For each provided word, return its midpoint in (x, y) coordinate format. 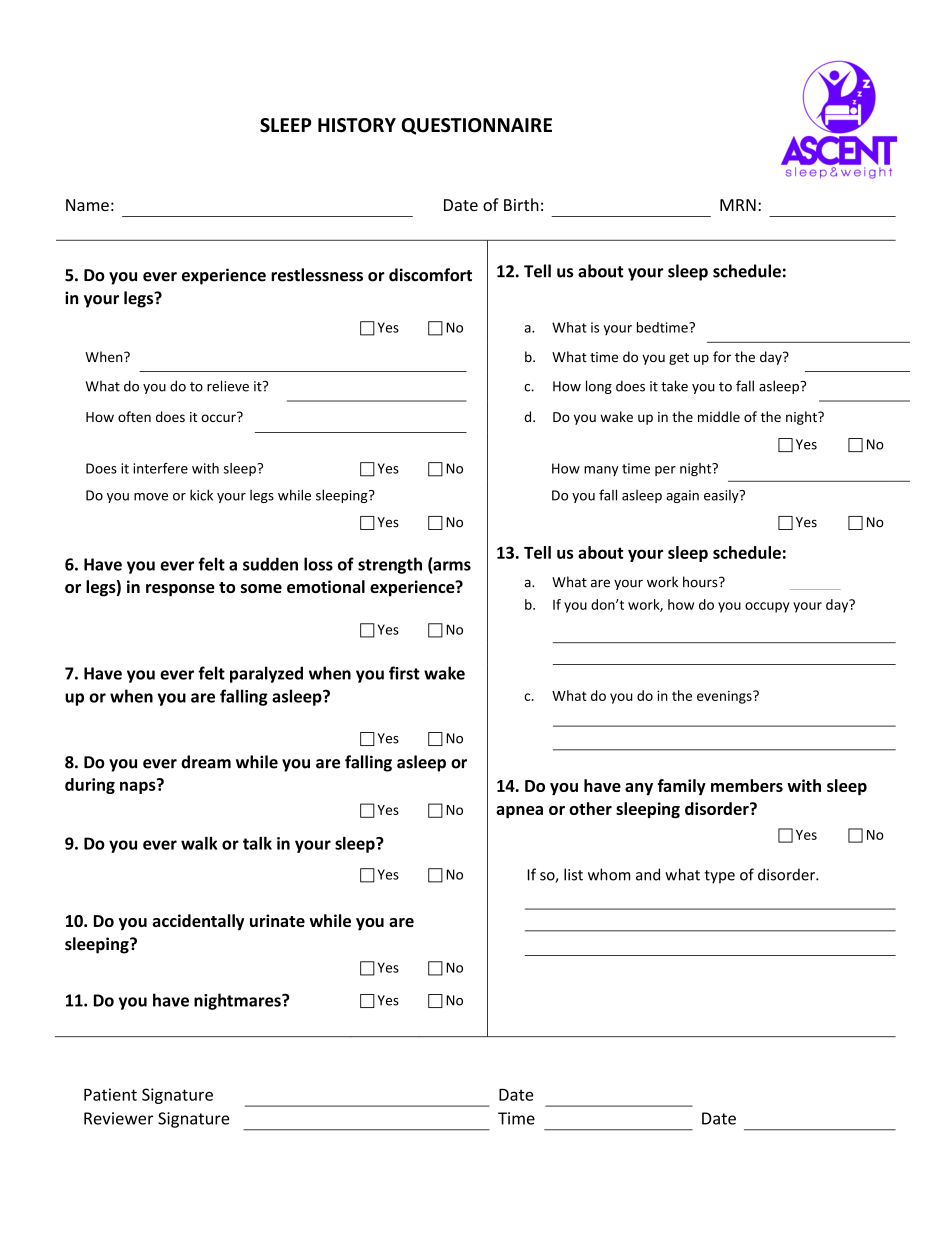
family (682, 787)
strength (390, 565)
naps (139, 786)
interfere (160, 468)
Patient (110, 1094)
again (682, 496)
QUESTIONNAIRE (476, 126)
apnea (519, 812)
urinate (277, 920)
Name (87, 205)
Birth (521, 204)
